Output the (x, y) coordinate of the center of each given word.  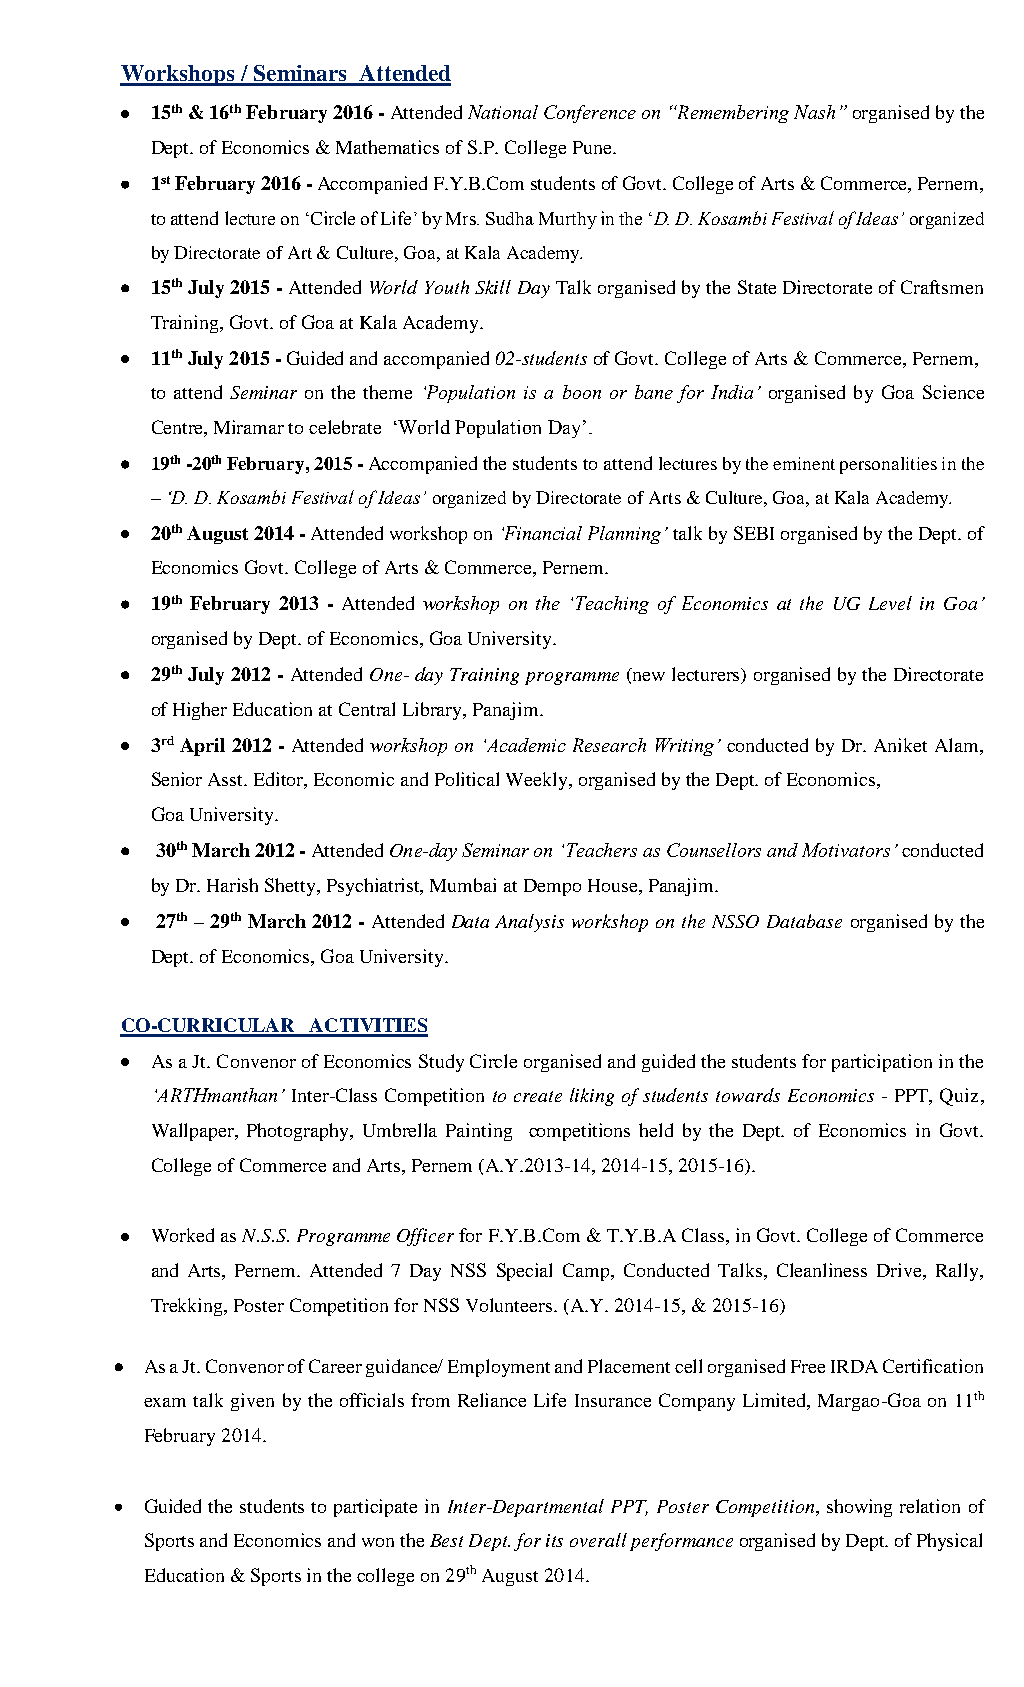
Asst (227, 779)
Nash (814, 112)
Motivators (846, 850)
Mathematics (387, 147)
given (252, 1402)
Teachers (602, 850)
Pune (593, 147)
